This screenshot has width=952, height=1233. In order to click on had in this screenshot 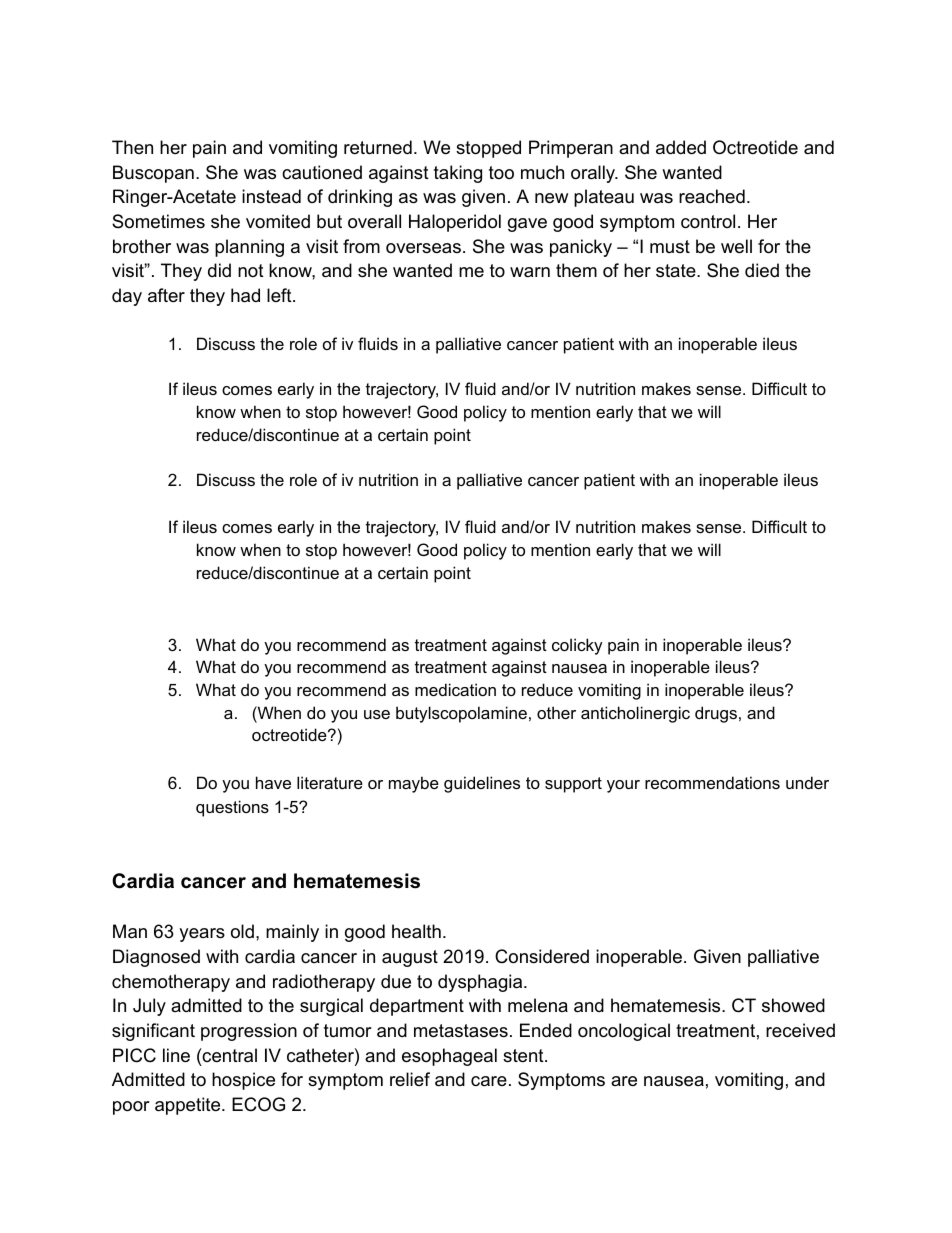, I will do `click(245, 295)`.
